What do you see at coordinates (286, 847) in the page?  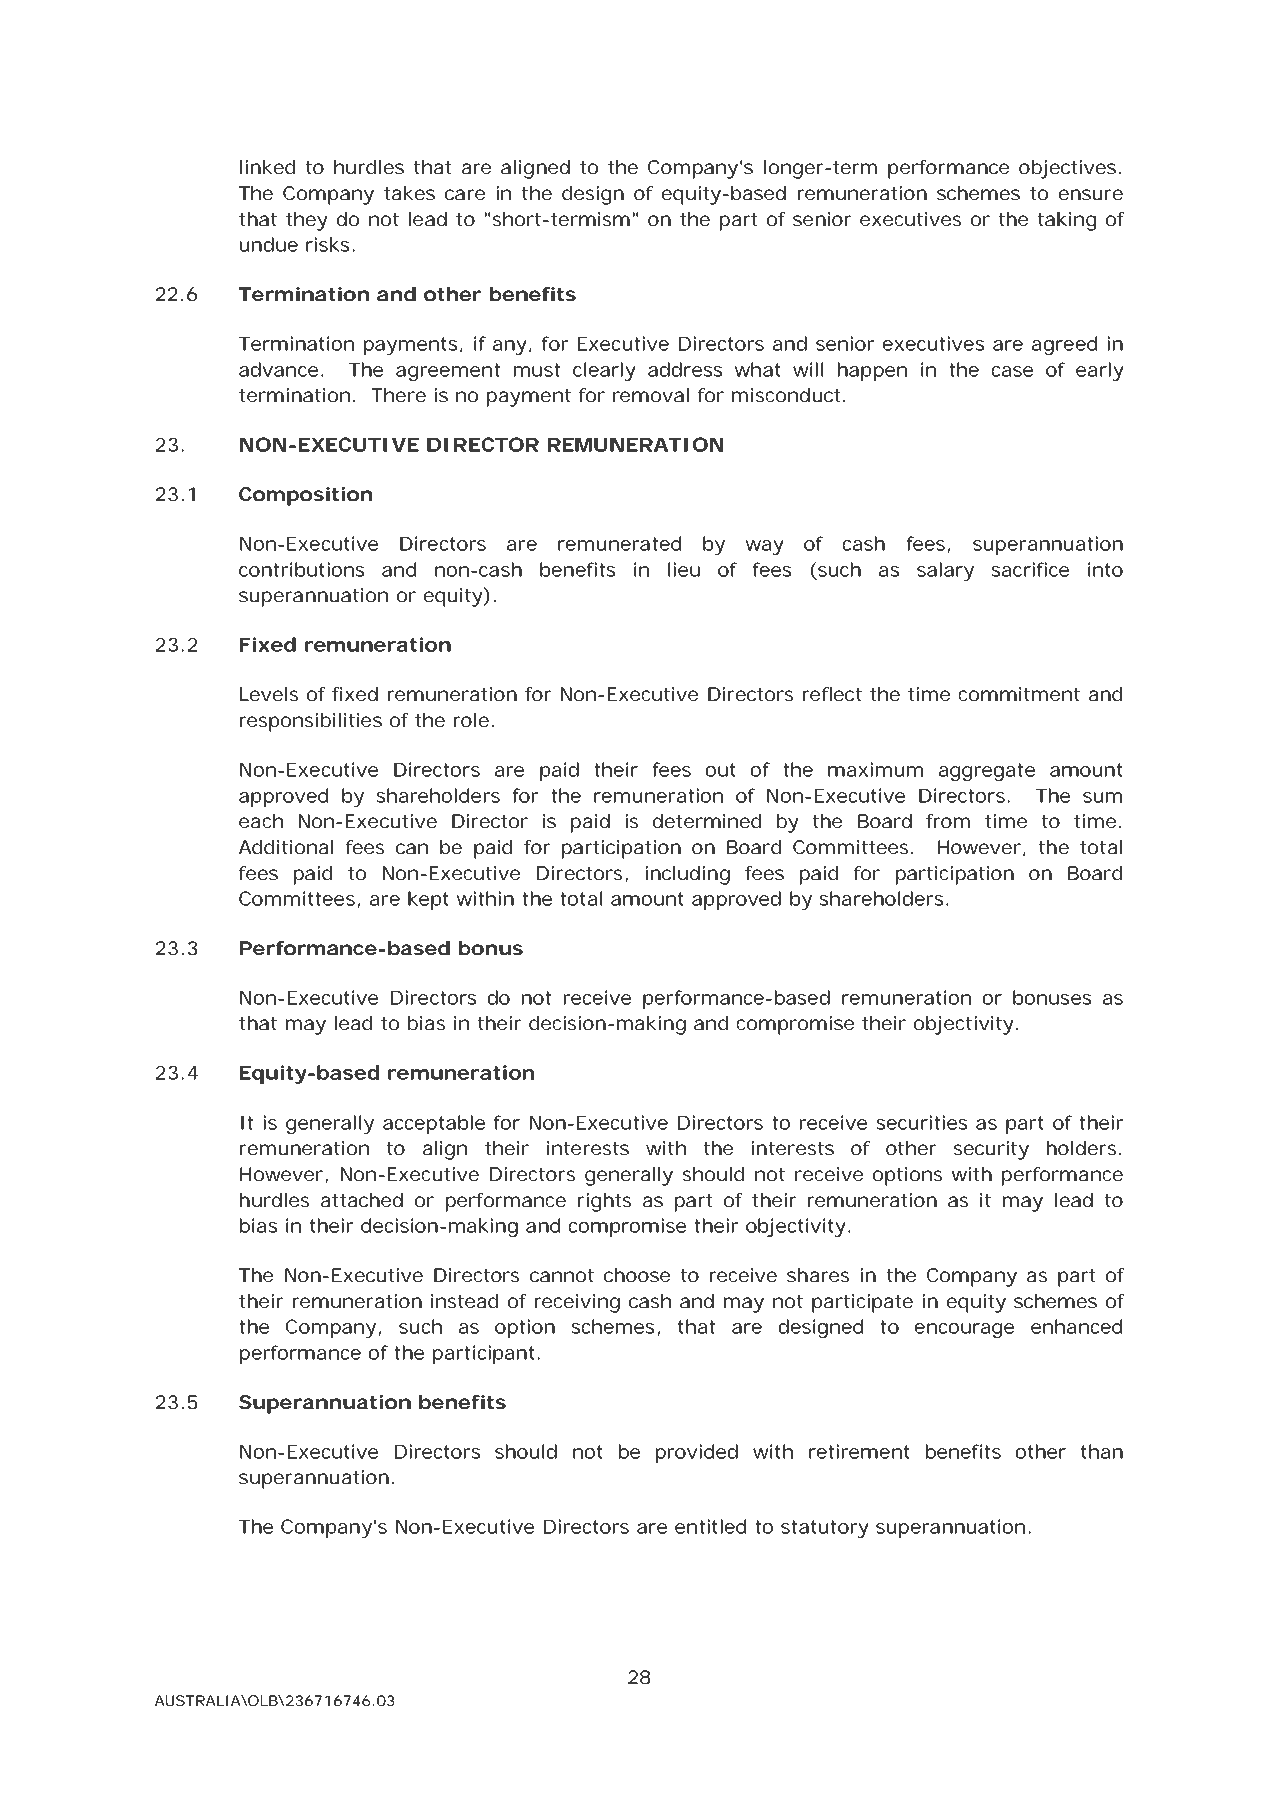 I see `Additional` at bounding box center [286, 847].
